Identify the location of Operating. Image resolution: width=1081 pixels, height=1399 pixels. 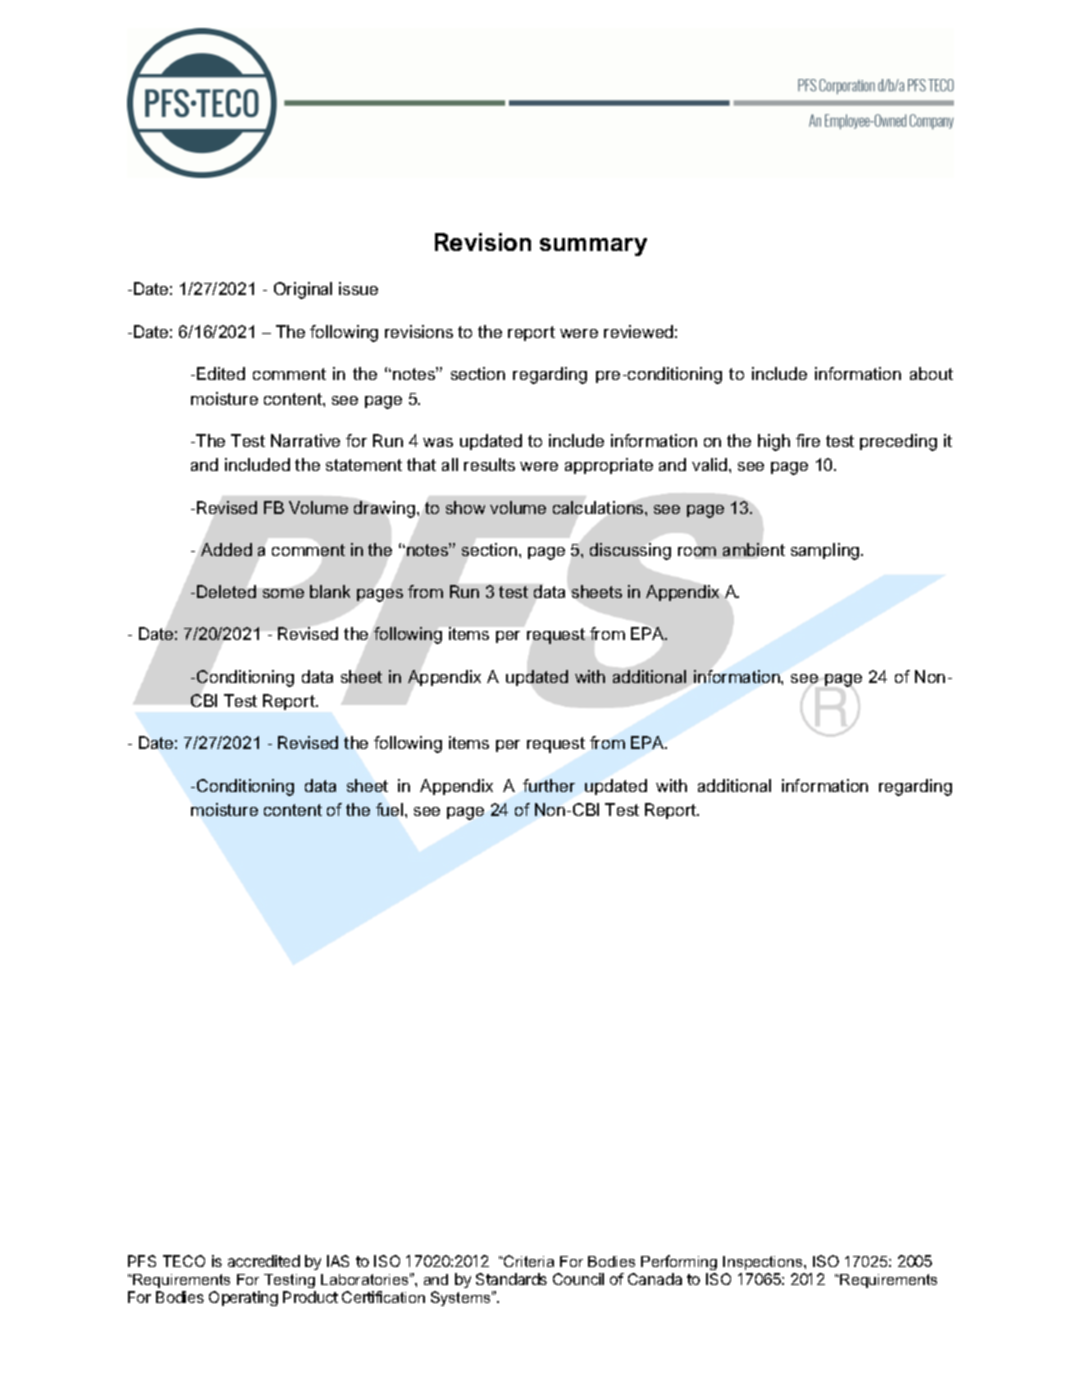
(243, 1298).
